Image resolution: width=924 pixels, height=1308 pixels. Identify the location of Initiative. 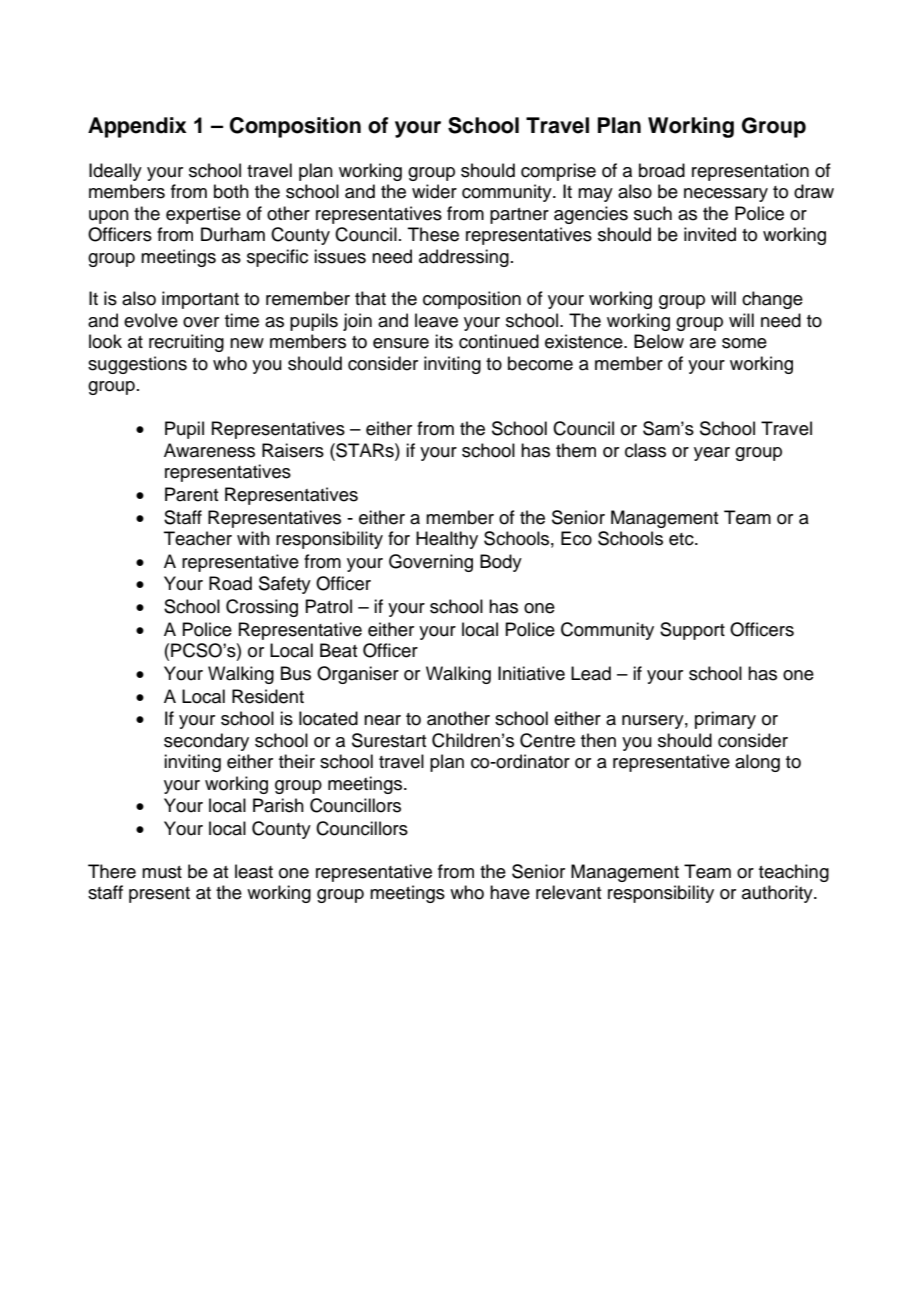
(531, 673).
